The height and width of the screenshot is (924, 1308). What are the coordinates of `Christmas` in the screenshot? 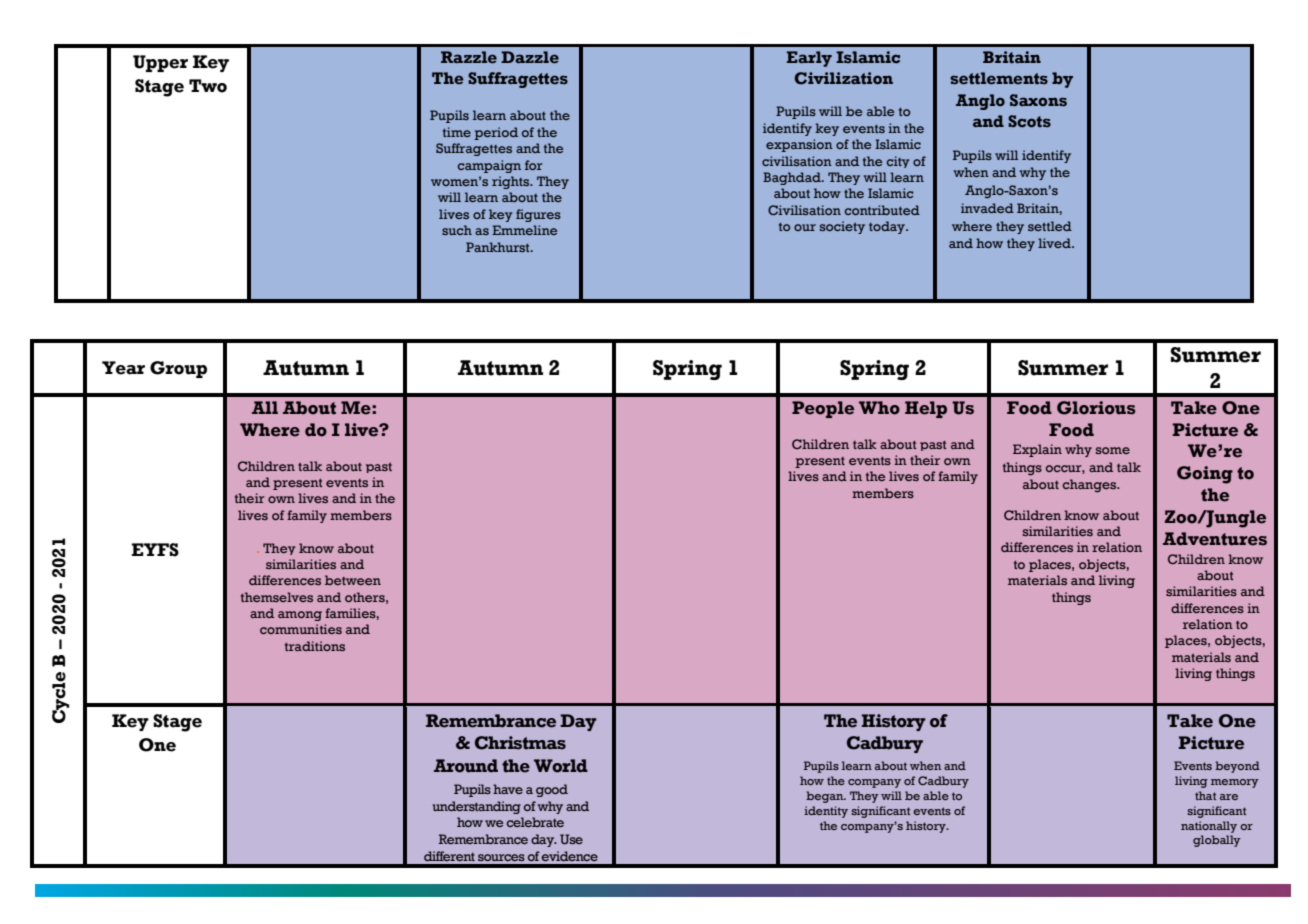 It's located at (520, 743).
